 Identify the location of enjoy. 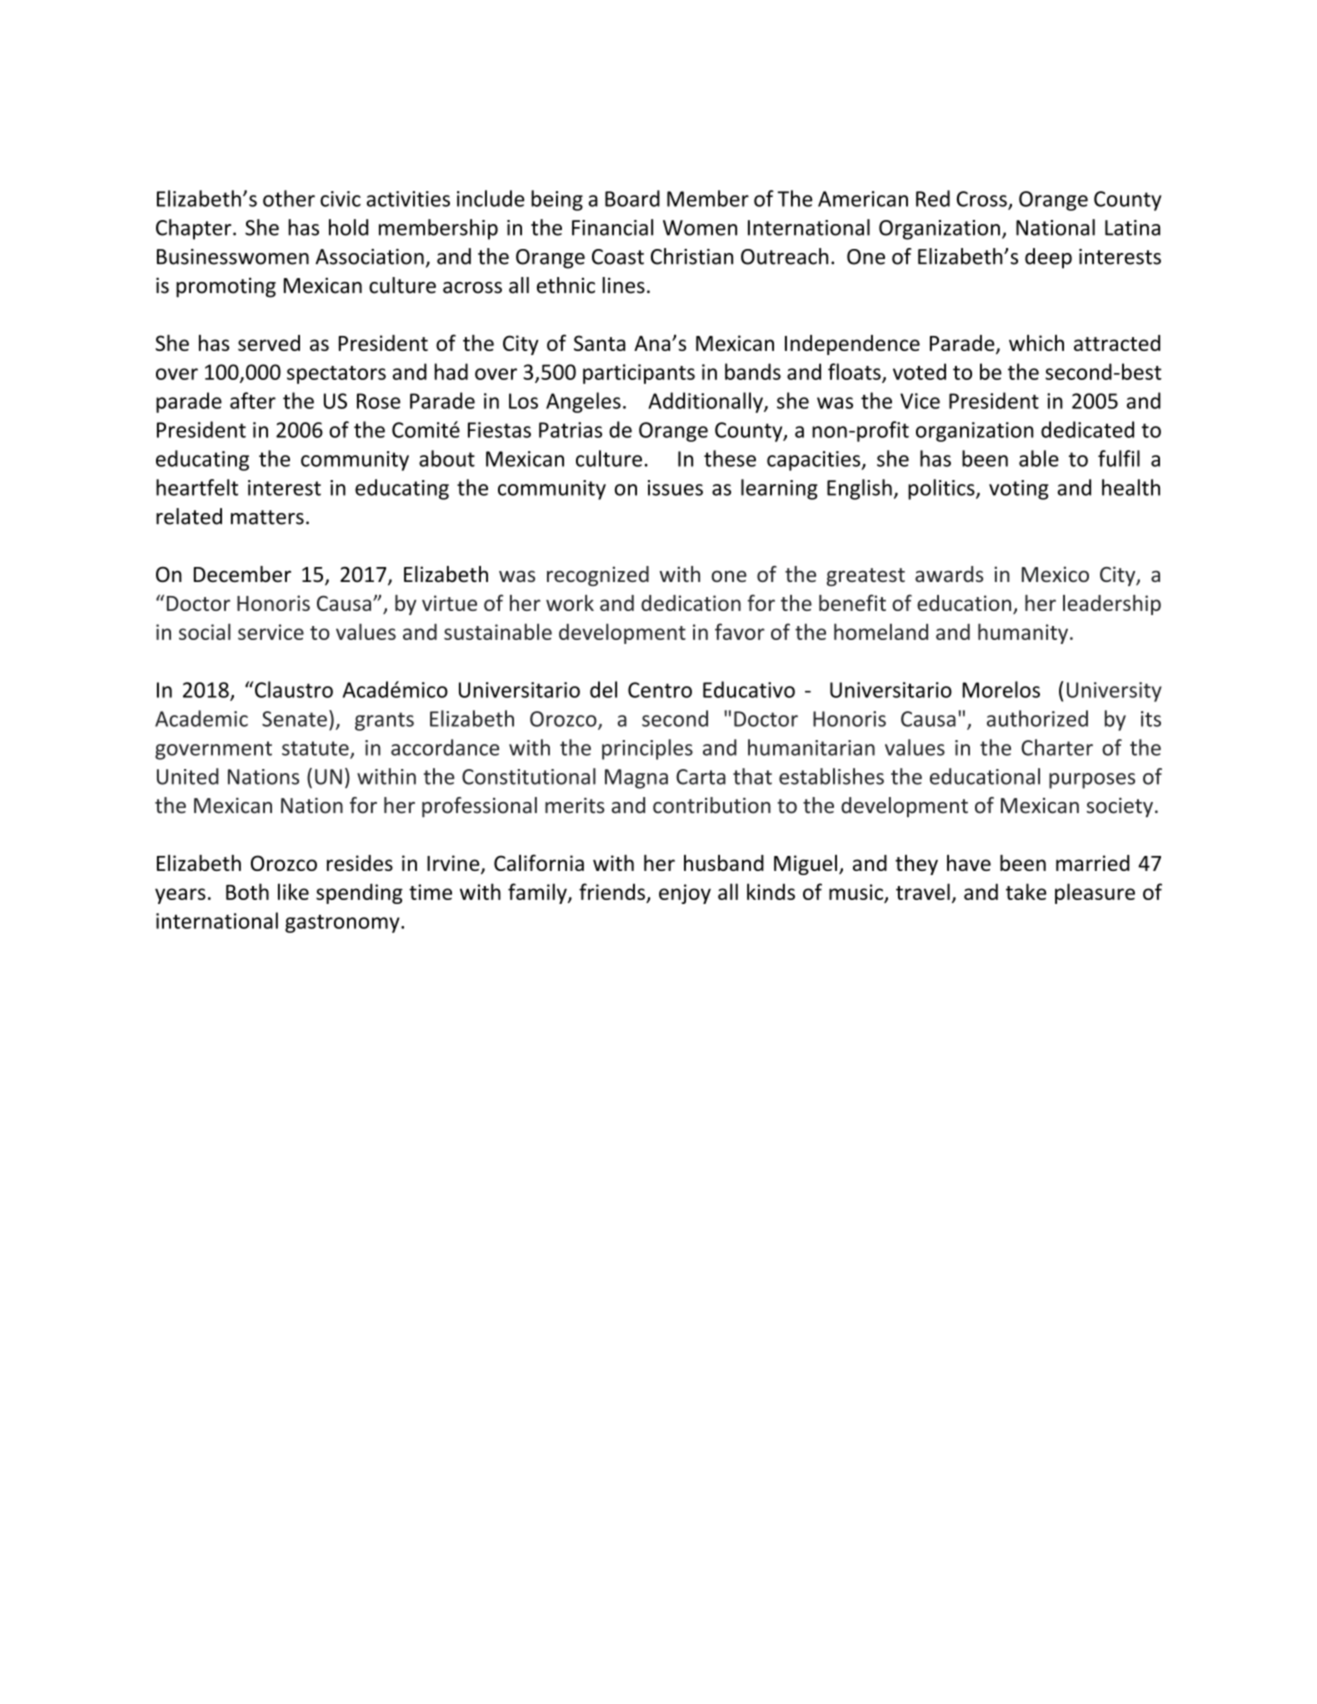
(685, 894).
